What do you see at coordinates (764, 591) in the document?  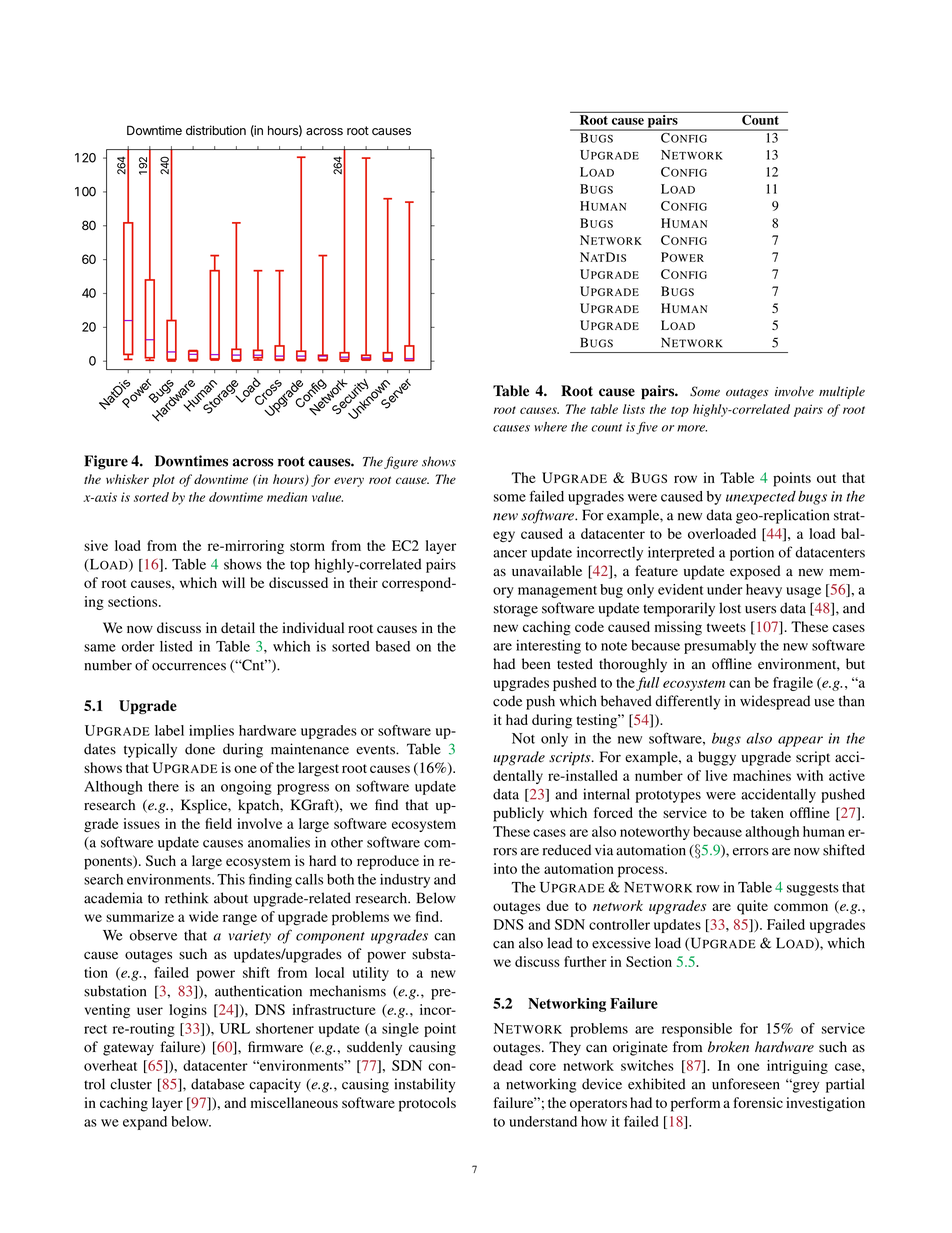 I see `heavy` at bounding box center [764, 591].
